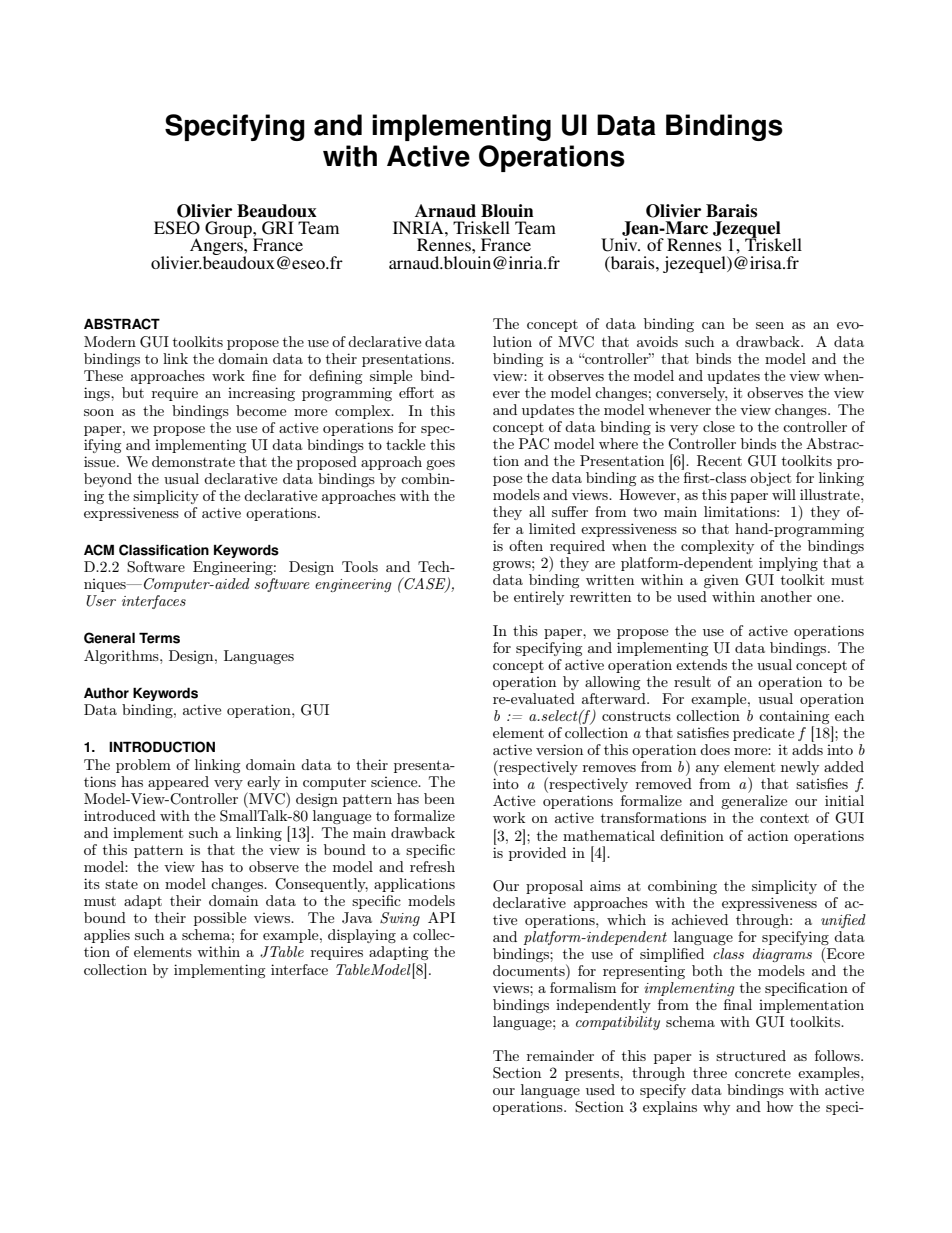  What do you see at coordinates (440, 465) in the screenshot?
I see `goes` at bounding box center [440, 465].
